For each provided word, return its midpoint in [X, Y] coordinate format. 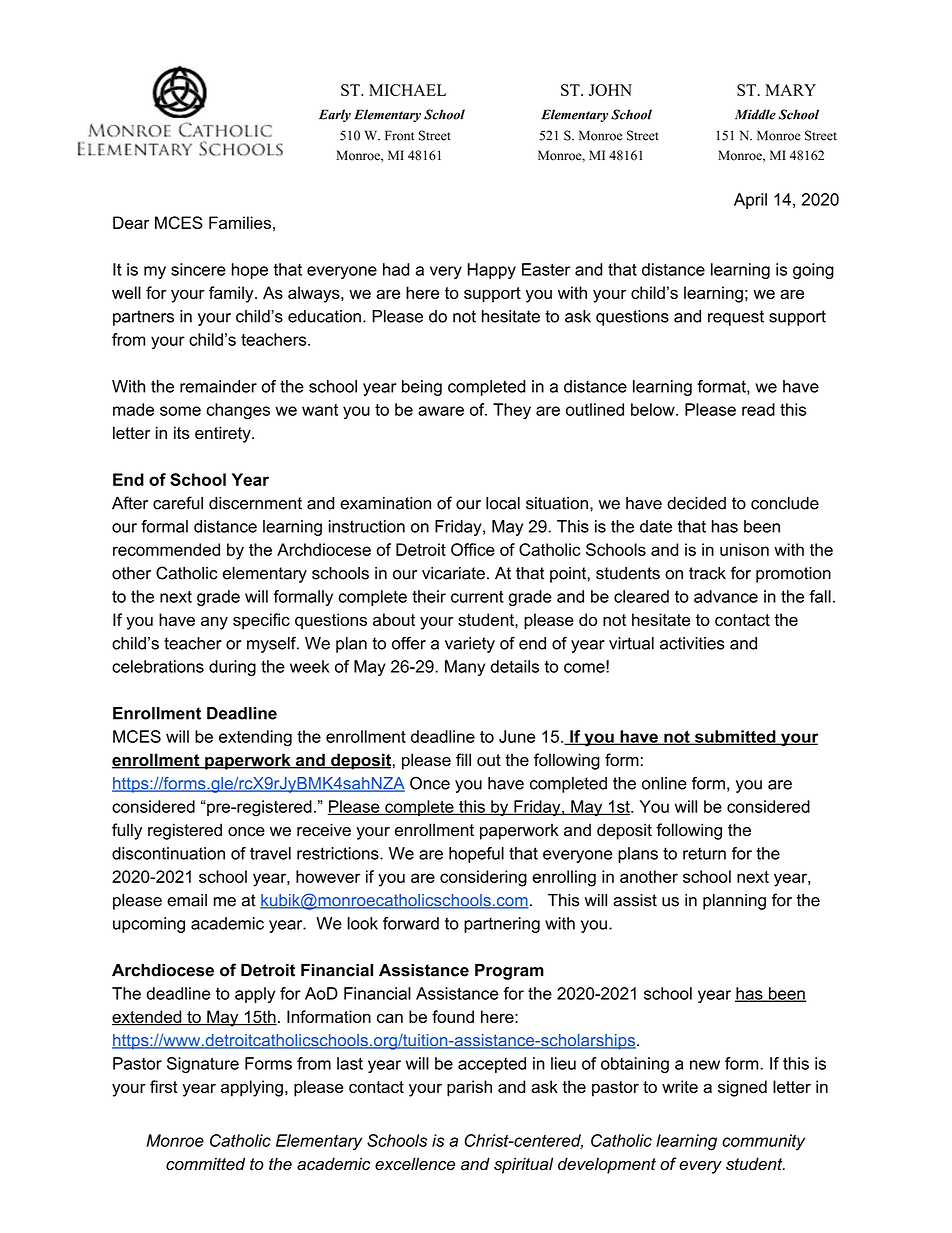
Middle [755, 114]
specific [261, 621]
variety [470, 645]
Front [399, 135]
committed [205, 1164]
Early [335, 115]
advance [726, 596]
